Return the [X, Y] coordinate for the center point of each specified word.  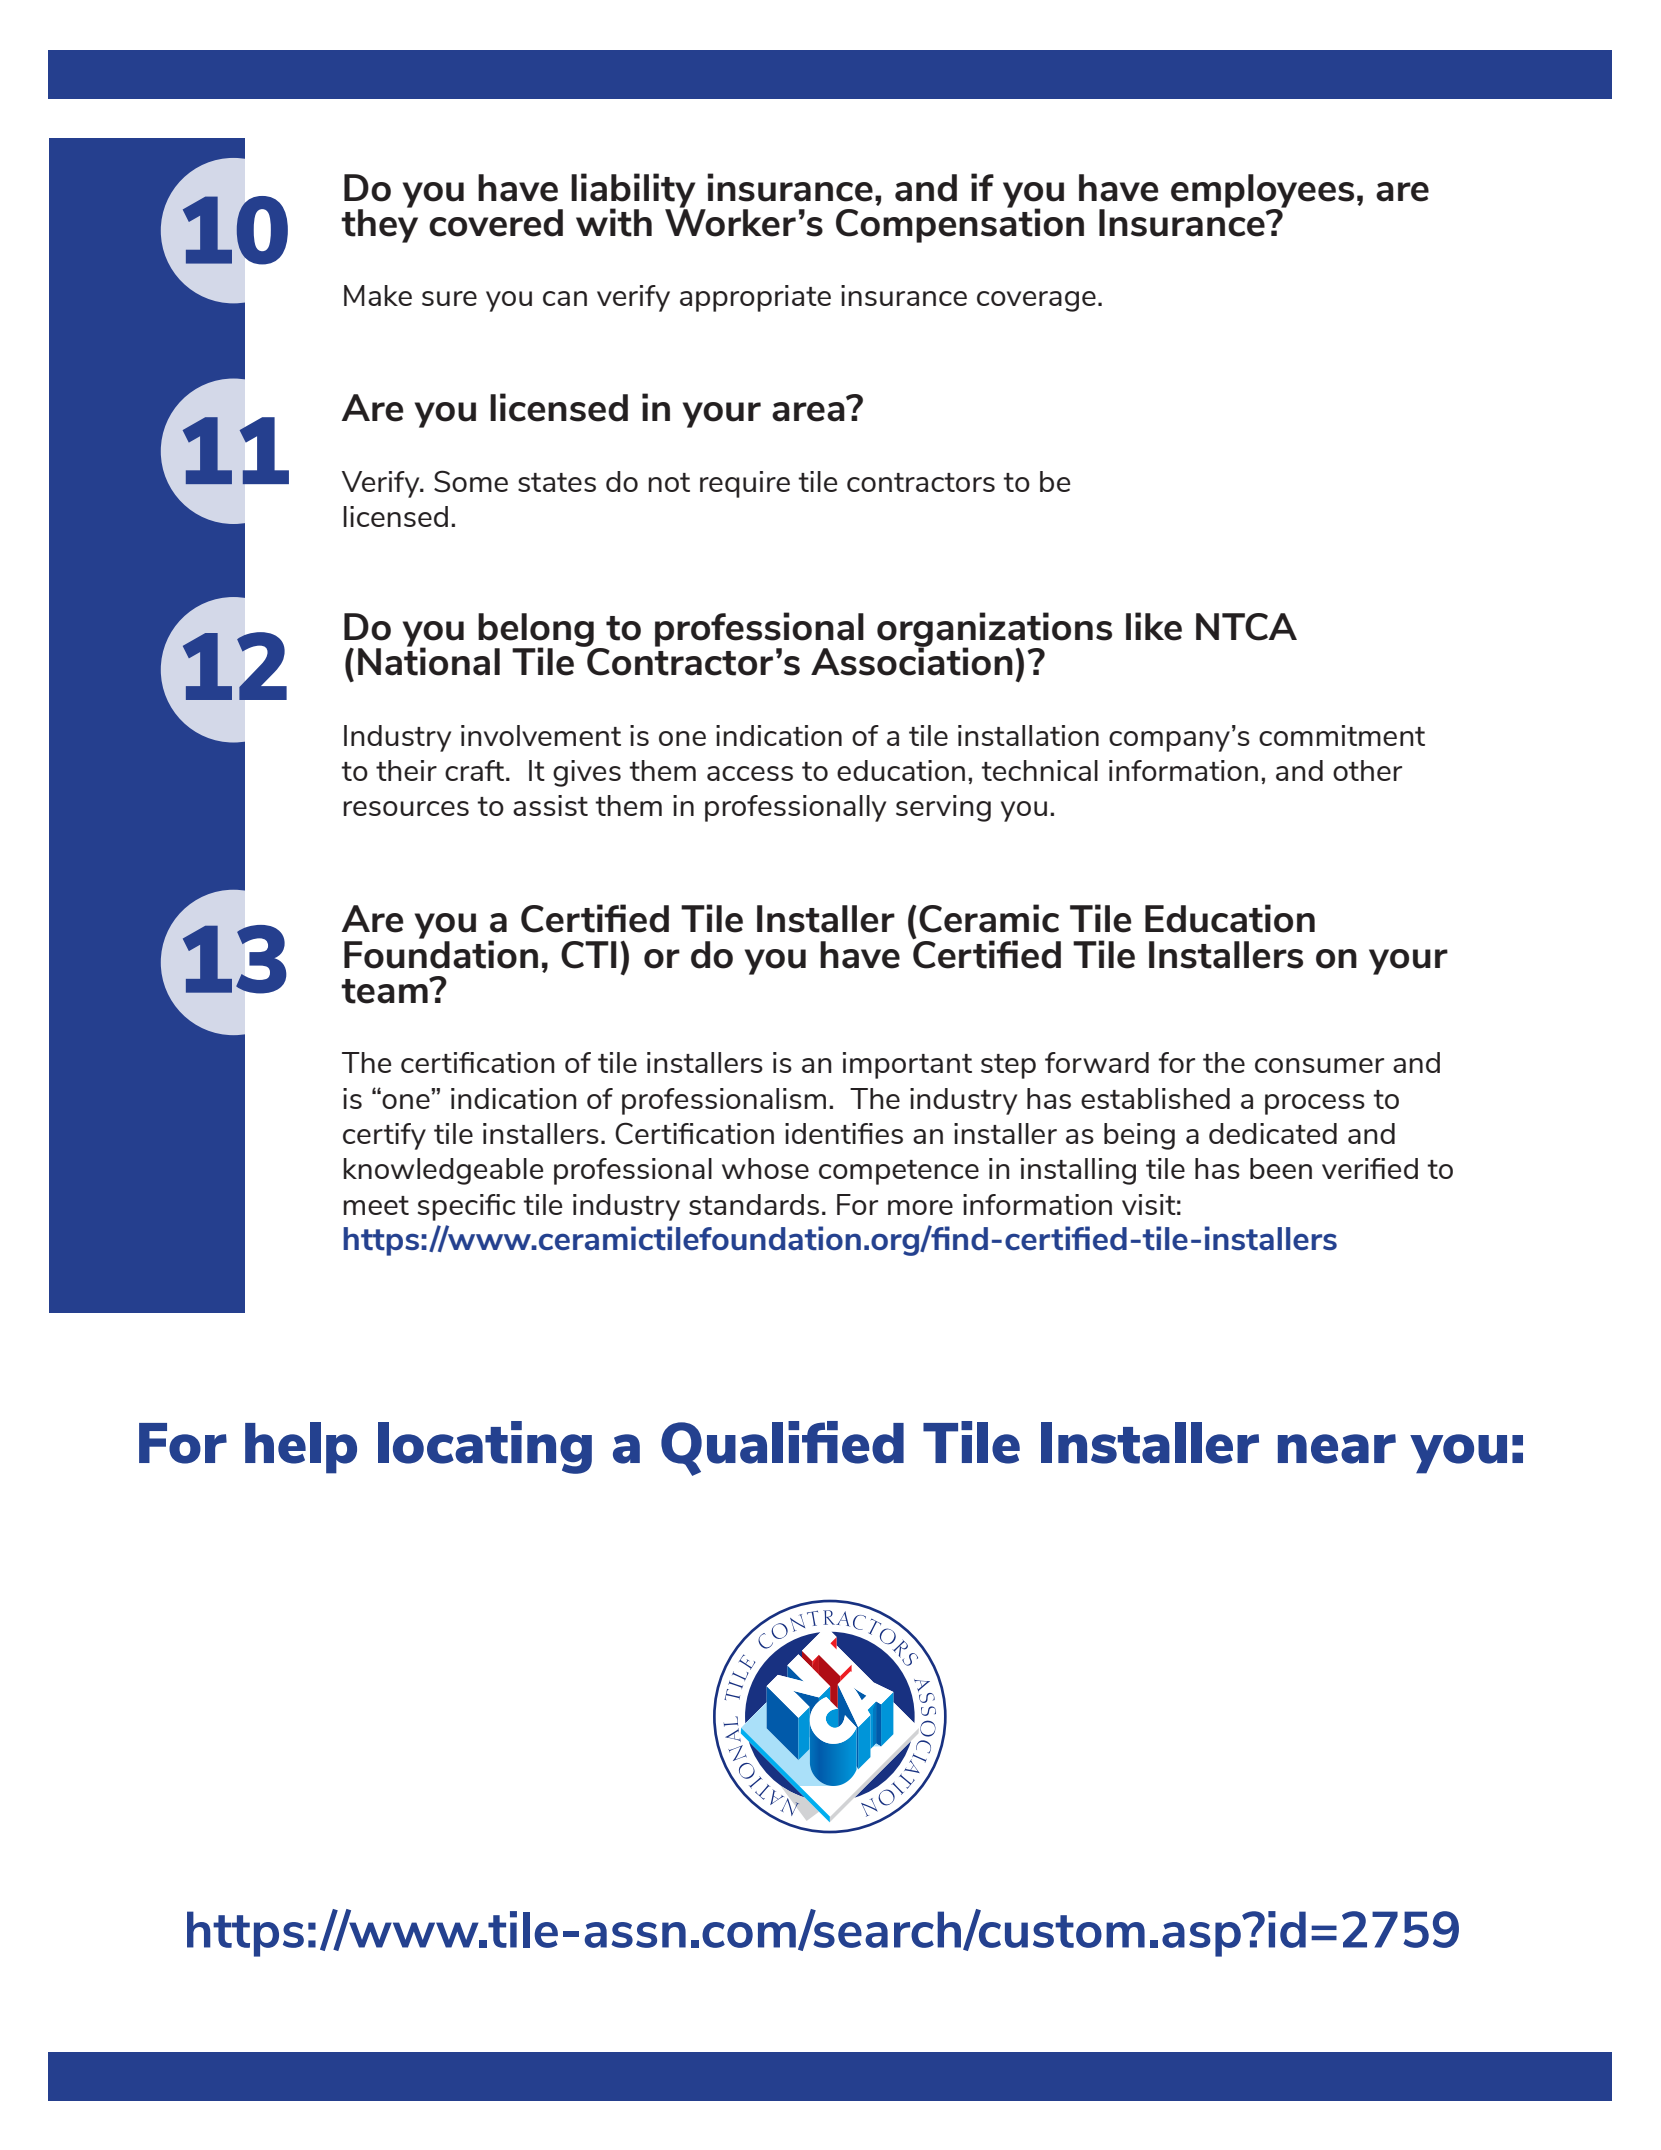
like [1154, 626]
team [385, 991]
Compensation [960, 224]
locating [485, 1447]
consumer [1319, 1065]
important [907, 1065]
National [429, 660]
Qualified [782, 1448]
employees [1262, 192]
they [379, 225]
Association [912, 660]
